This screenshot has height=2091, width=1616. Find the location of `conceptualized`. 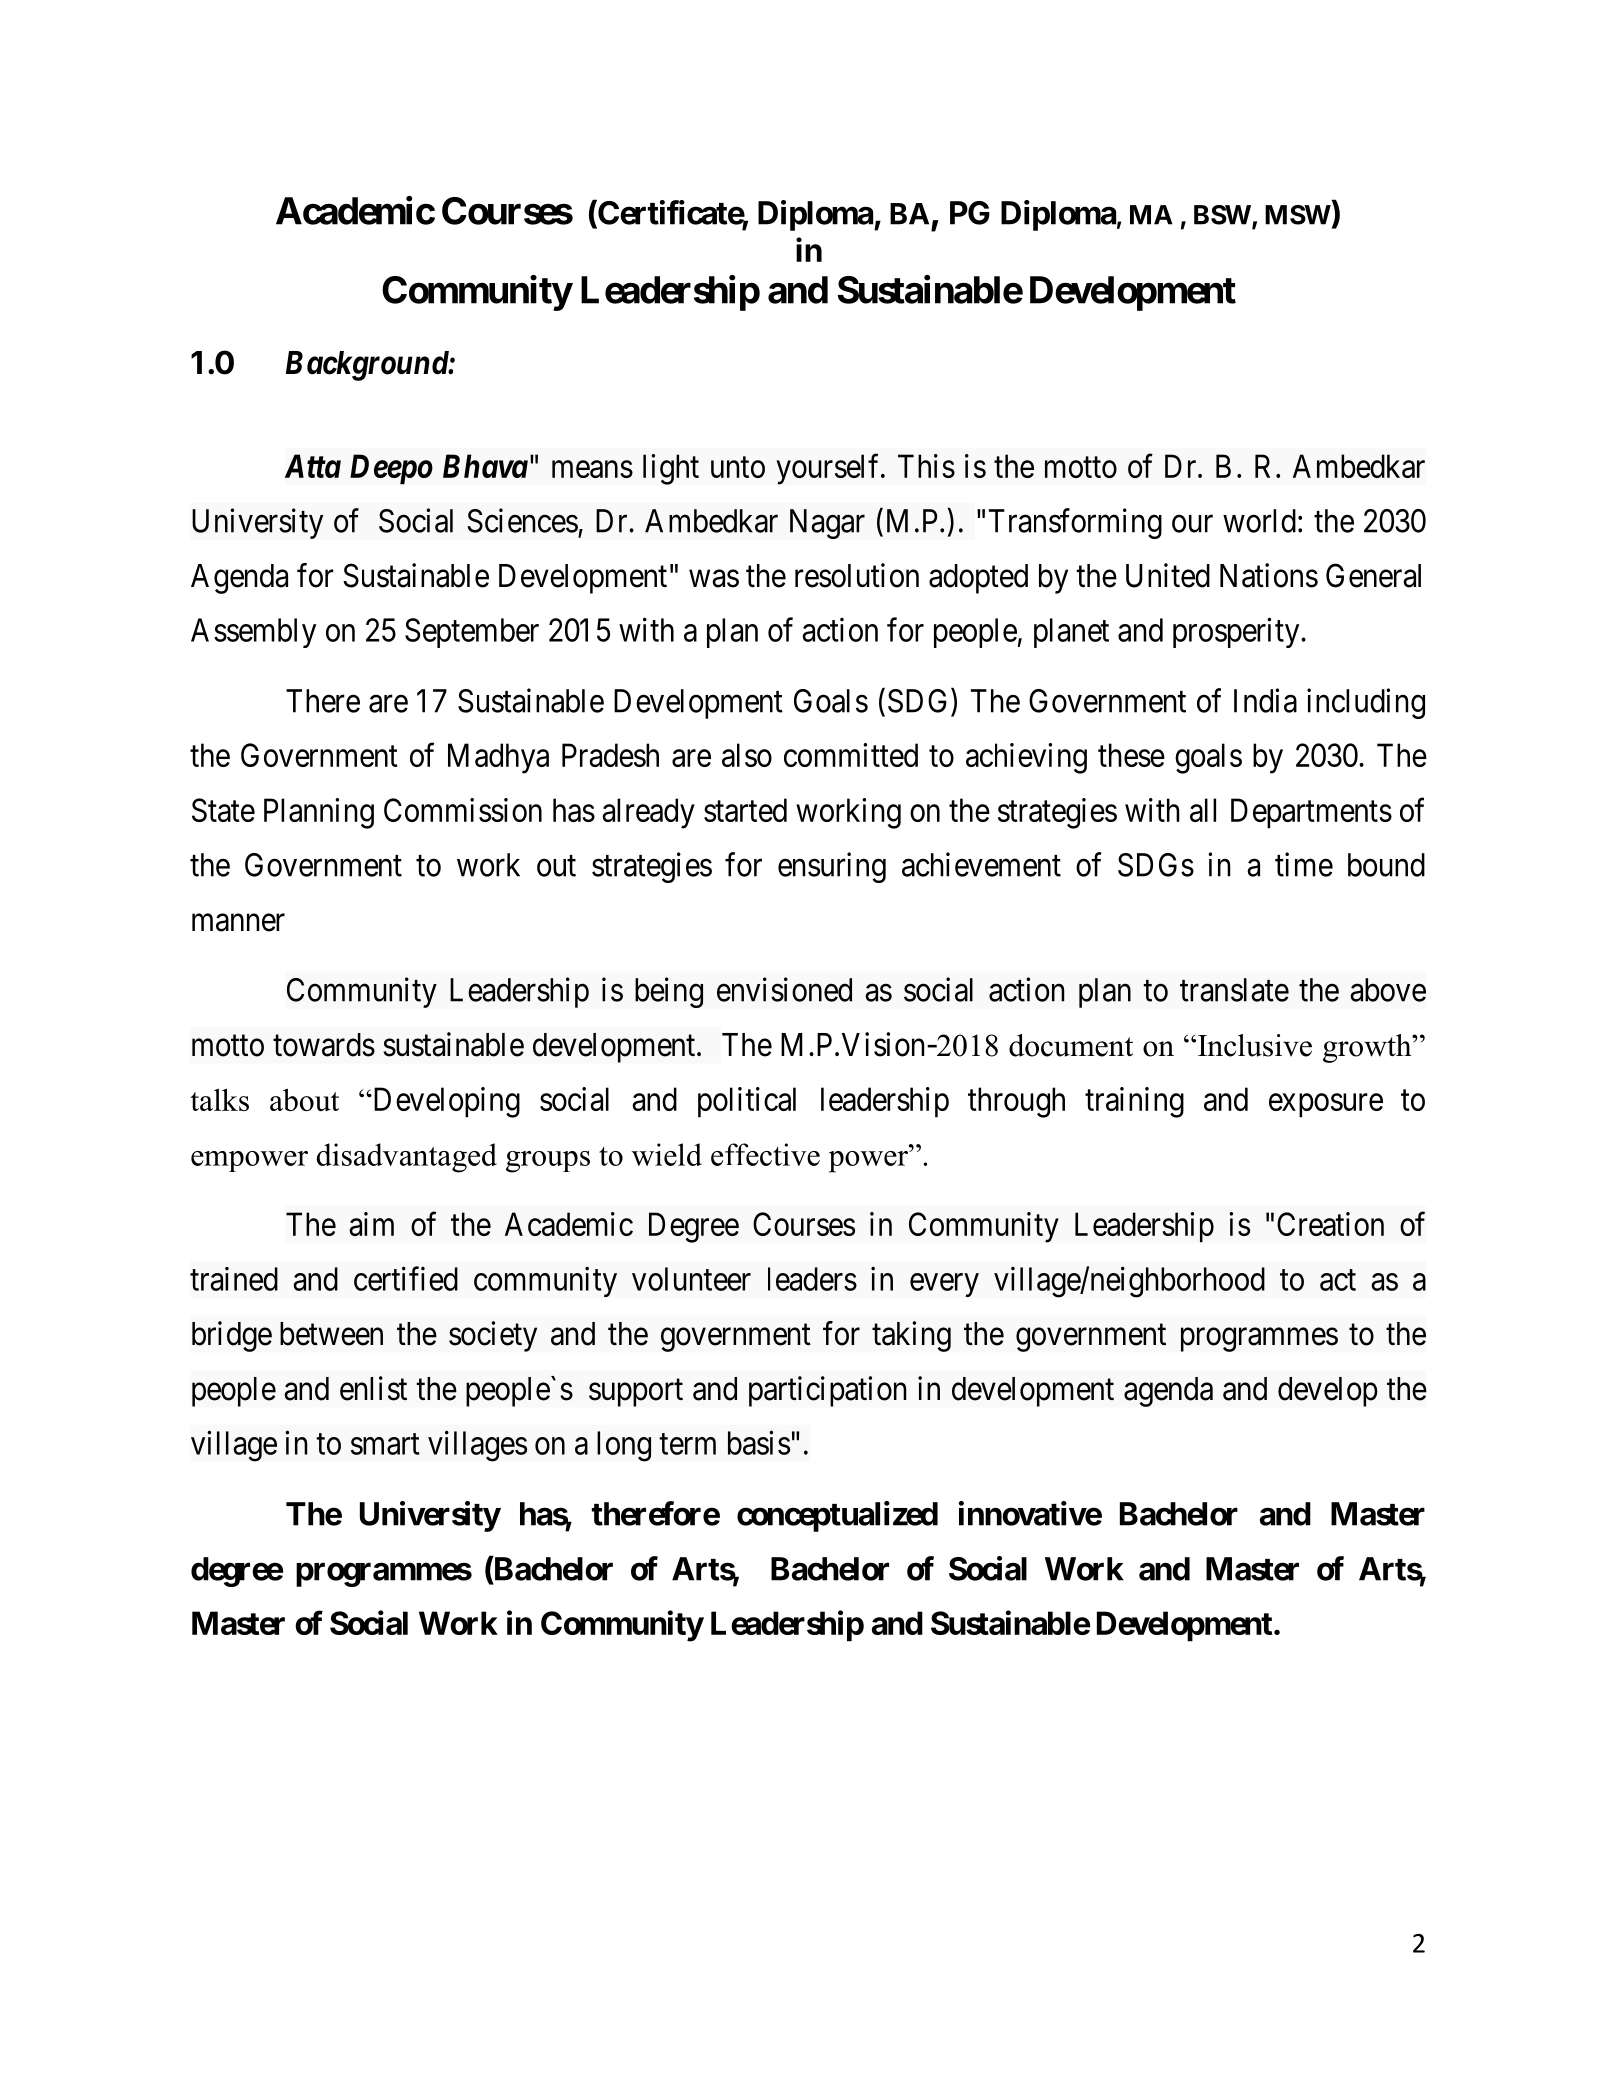

conceptualized is located at coordinates (837, 1516).
